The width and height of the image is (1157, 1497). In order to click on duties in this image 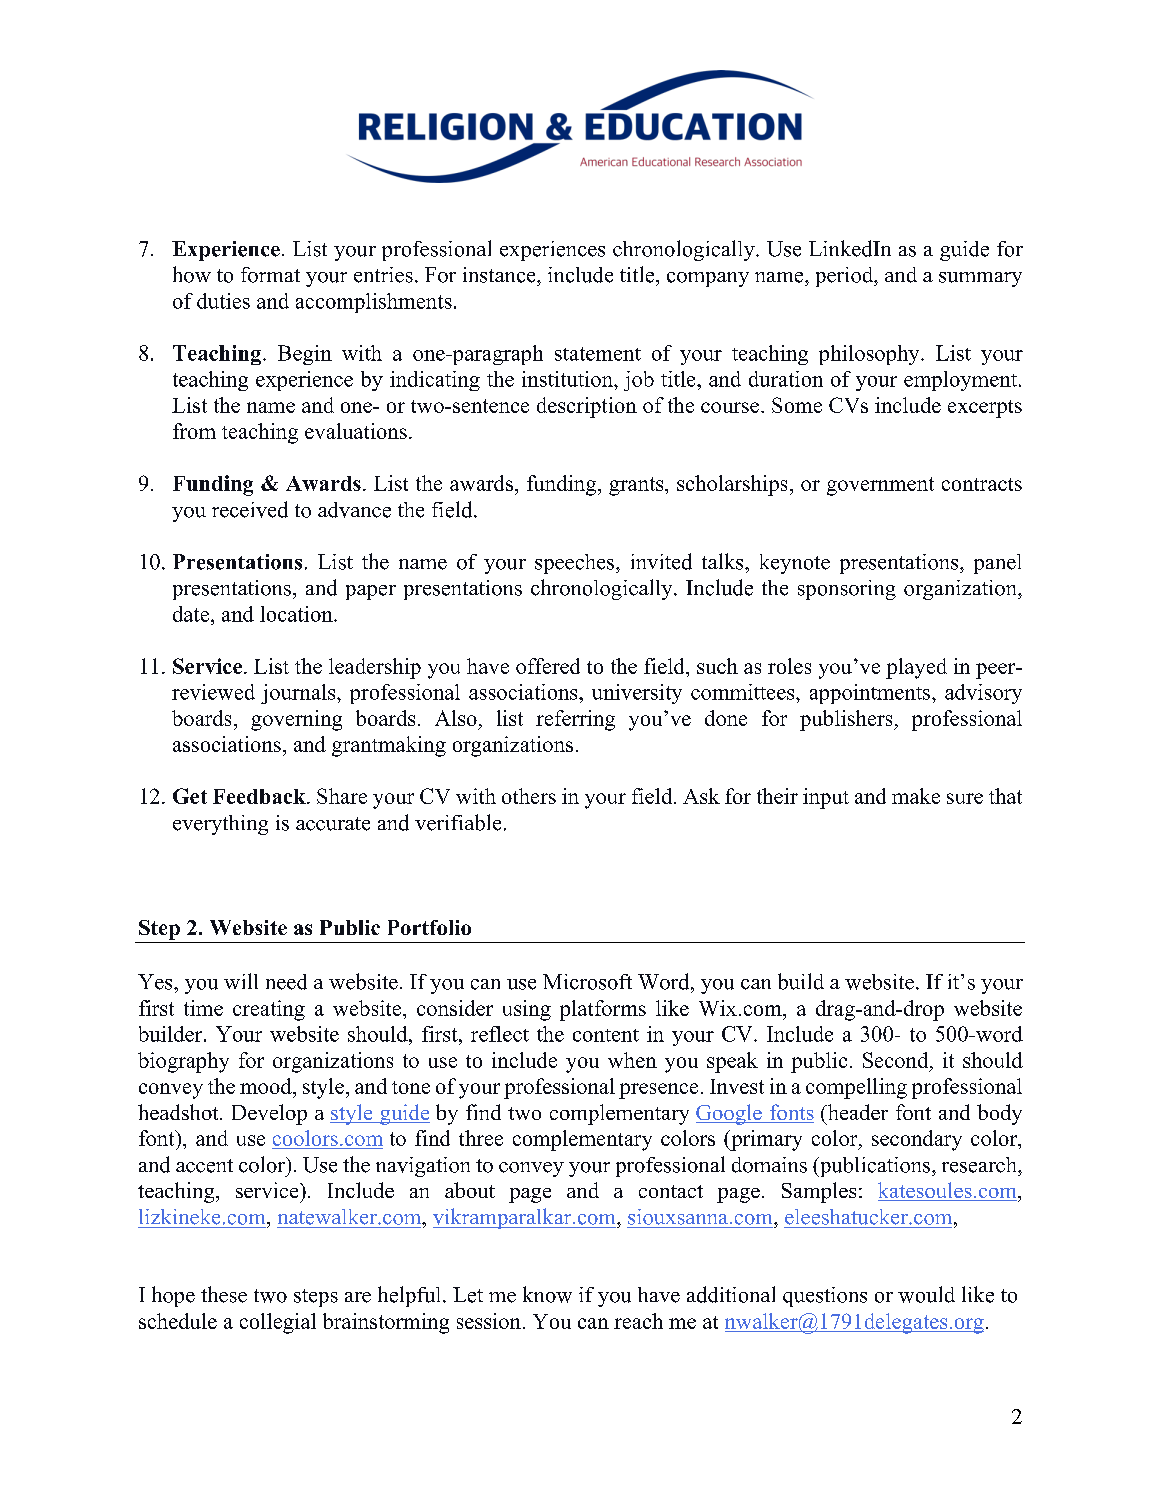, I will do `click(223, 301)`.
